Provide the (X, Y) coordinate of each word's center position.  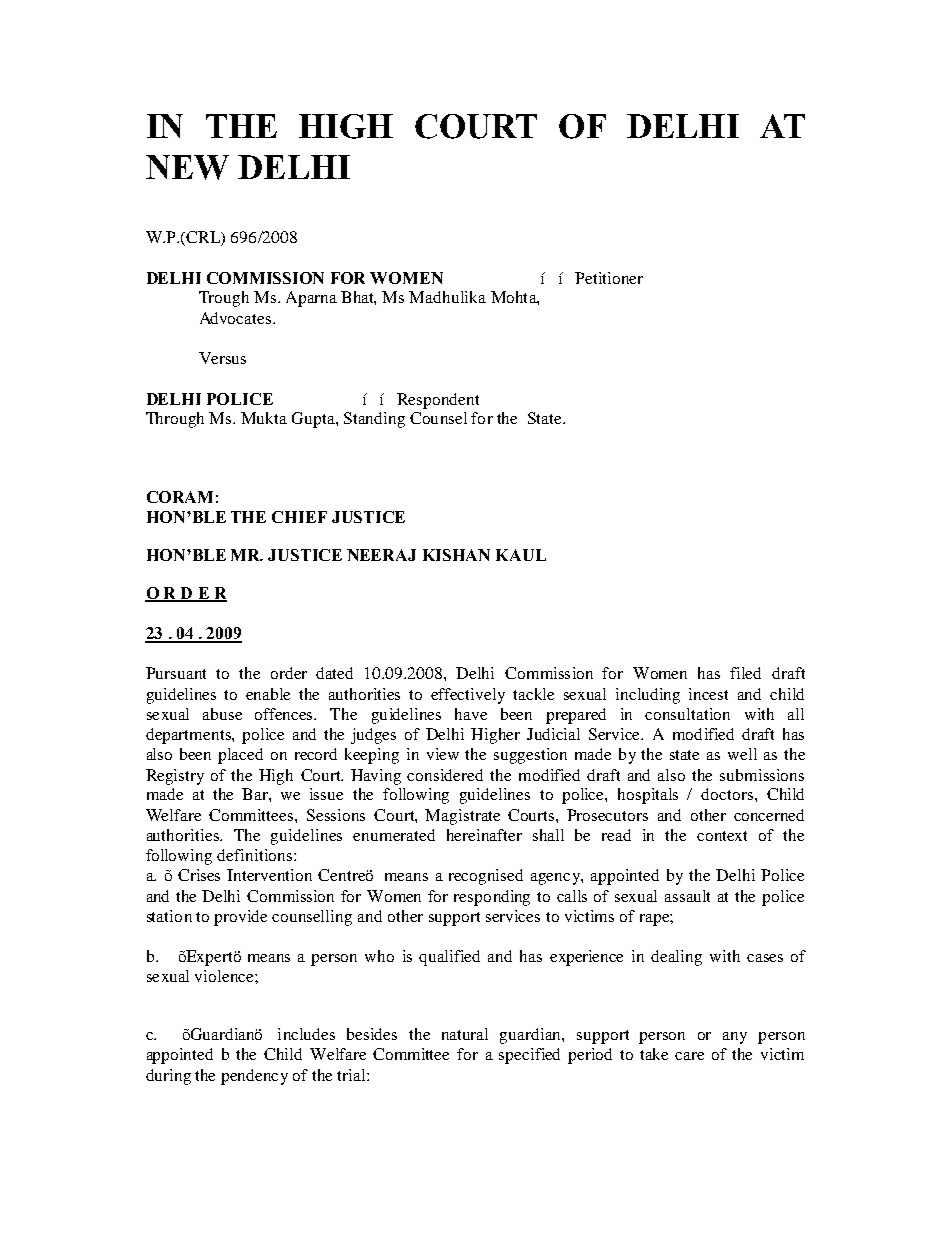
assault (687, 896)
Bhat (358, 298)
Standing (374, 420)
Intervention (269, 875)
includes (306, 1034)
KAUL (521, 555)
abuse (222, 714)
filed (745, 673)
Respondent (438, 401)
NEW (187, 167)
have (471, 714)
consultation (687, 714)
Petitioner (609, 278)
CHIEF (299, 517)
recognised (486, 877)
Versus (222, 358)
